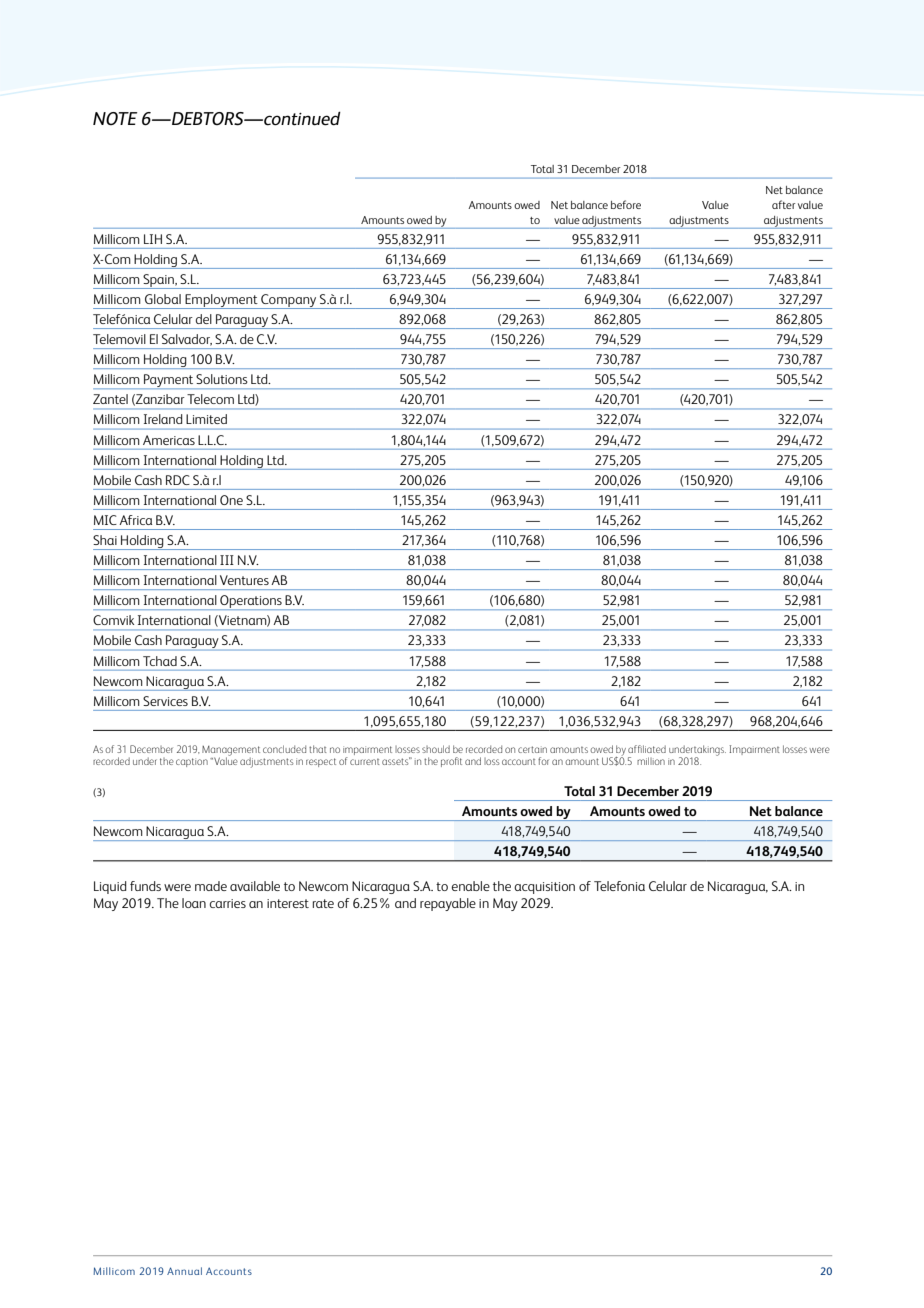 Image resolution: width=924 pixels, height=1308 pixels. I want to click on loan, so click(194, 903).
